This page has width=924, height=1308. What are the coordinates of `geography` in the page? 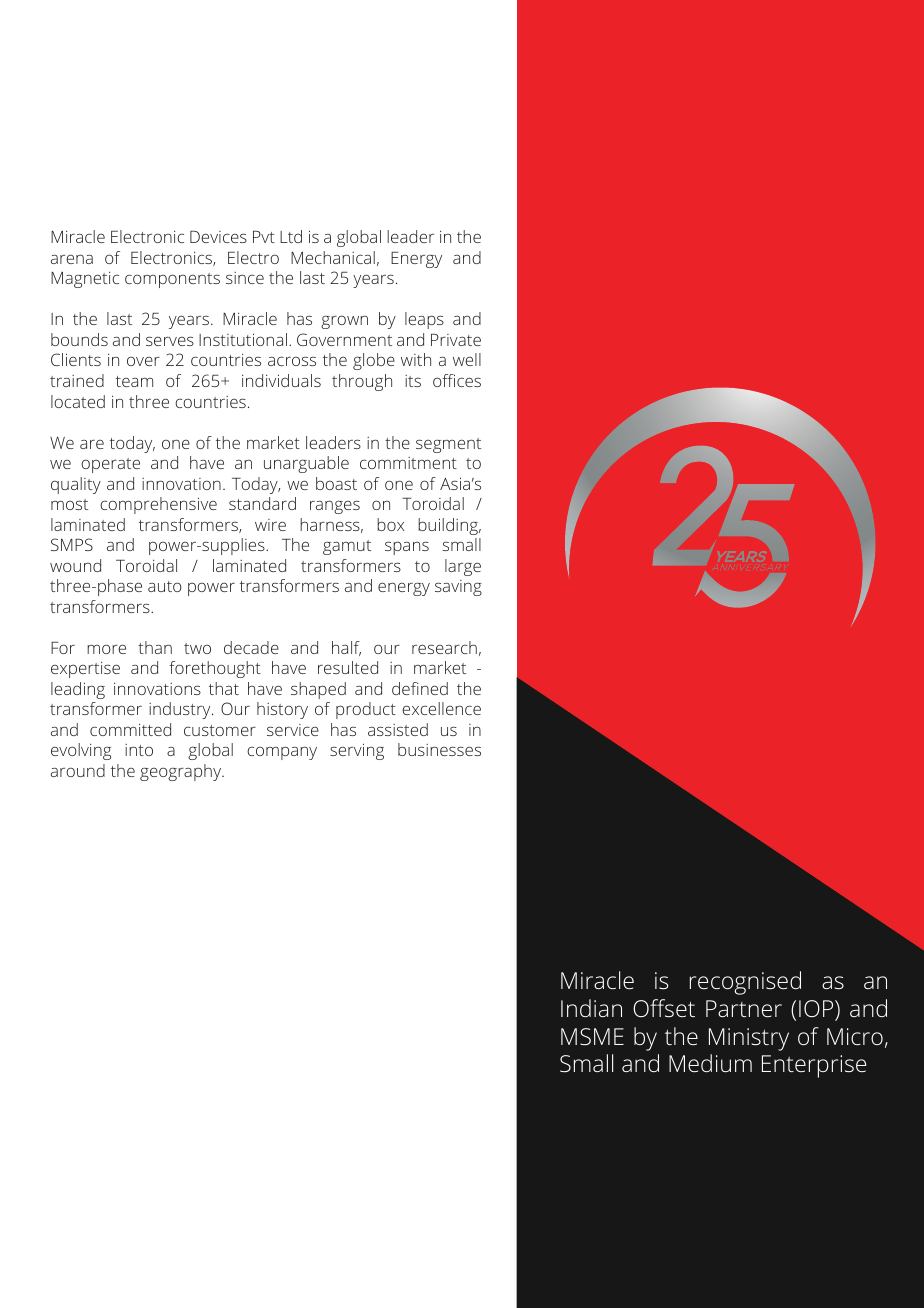 It's located at (182, 772).
